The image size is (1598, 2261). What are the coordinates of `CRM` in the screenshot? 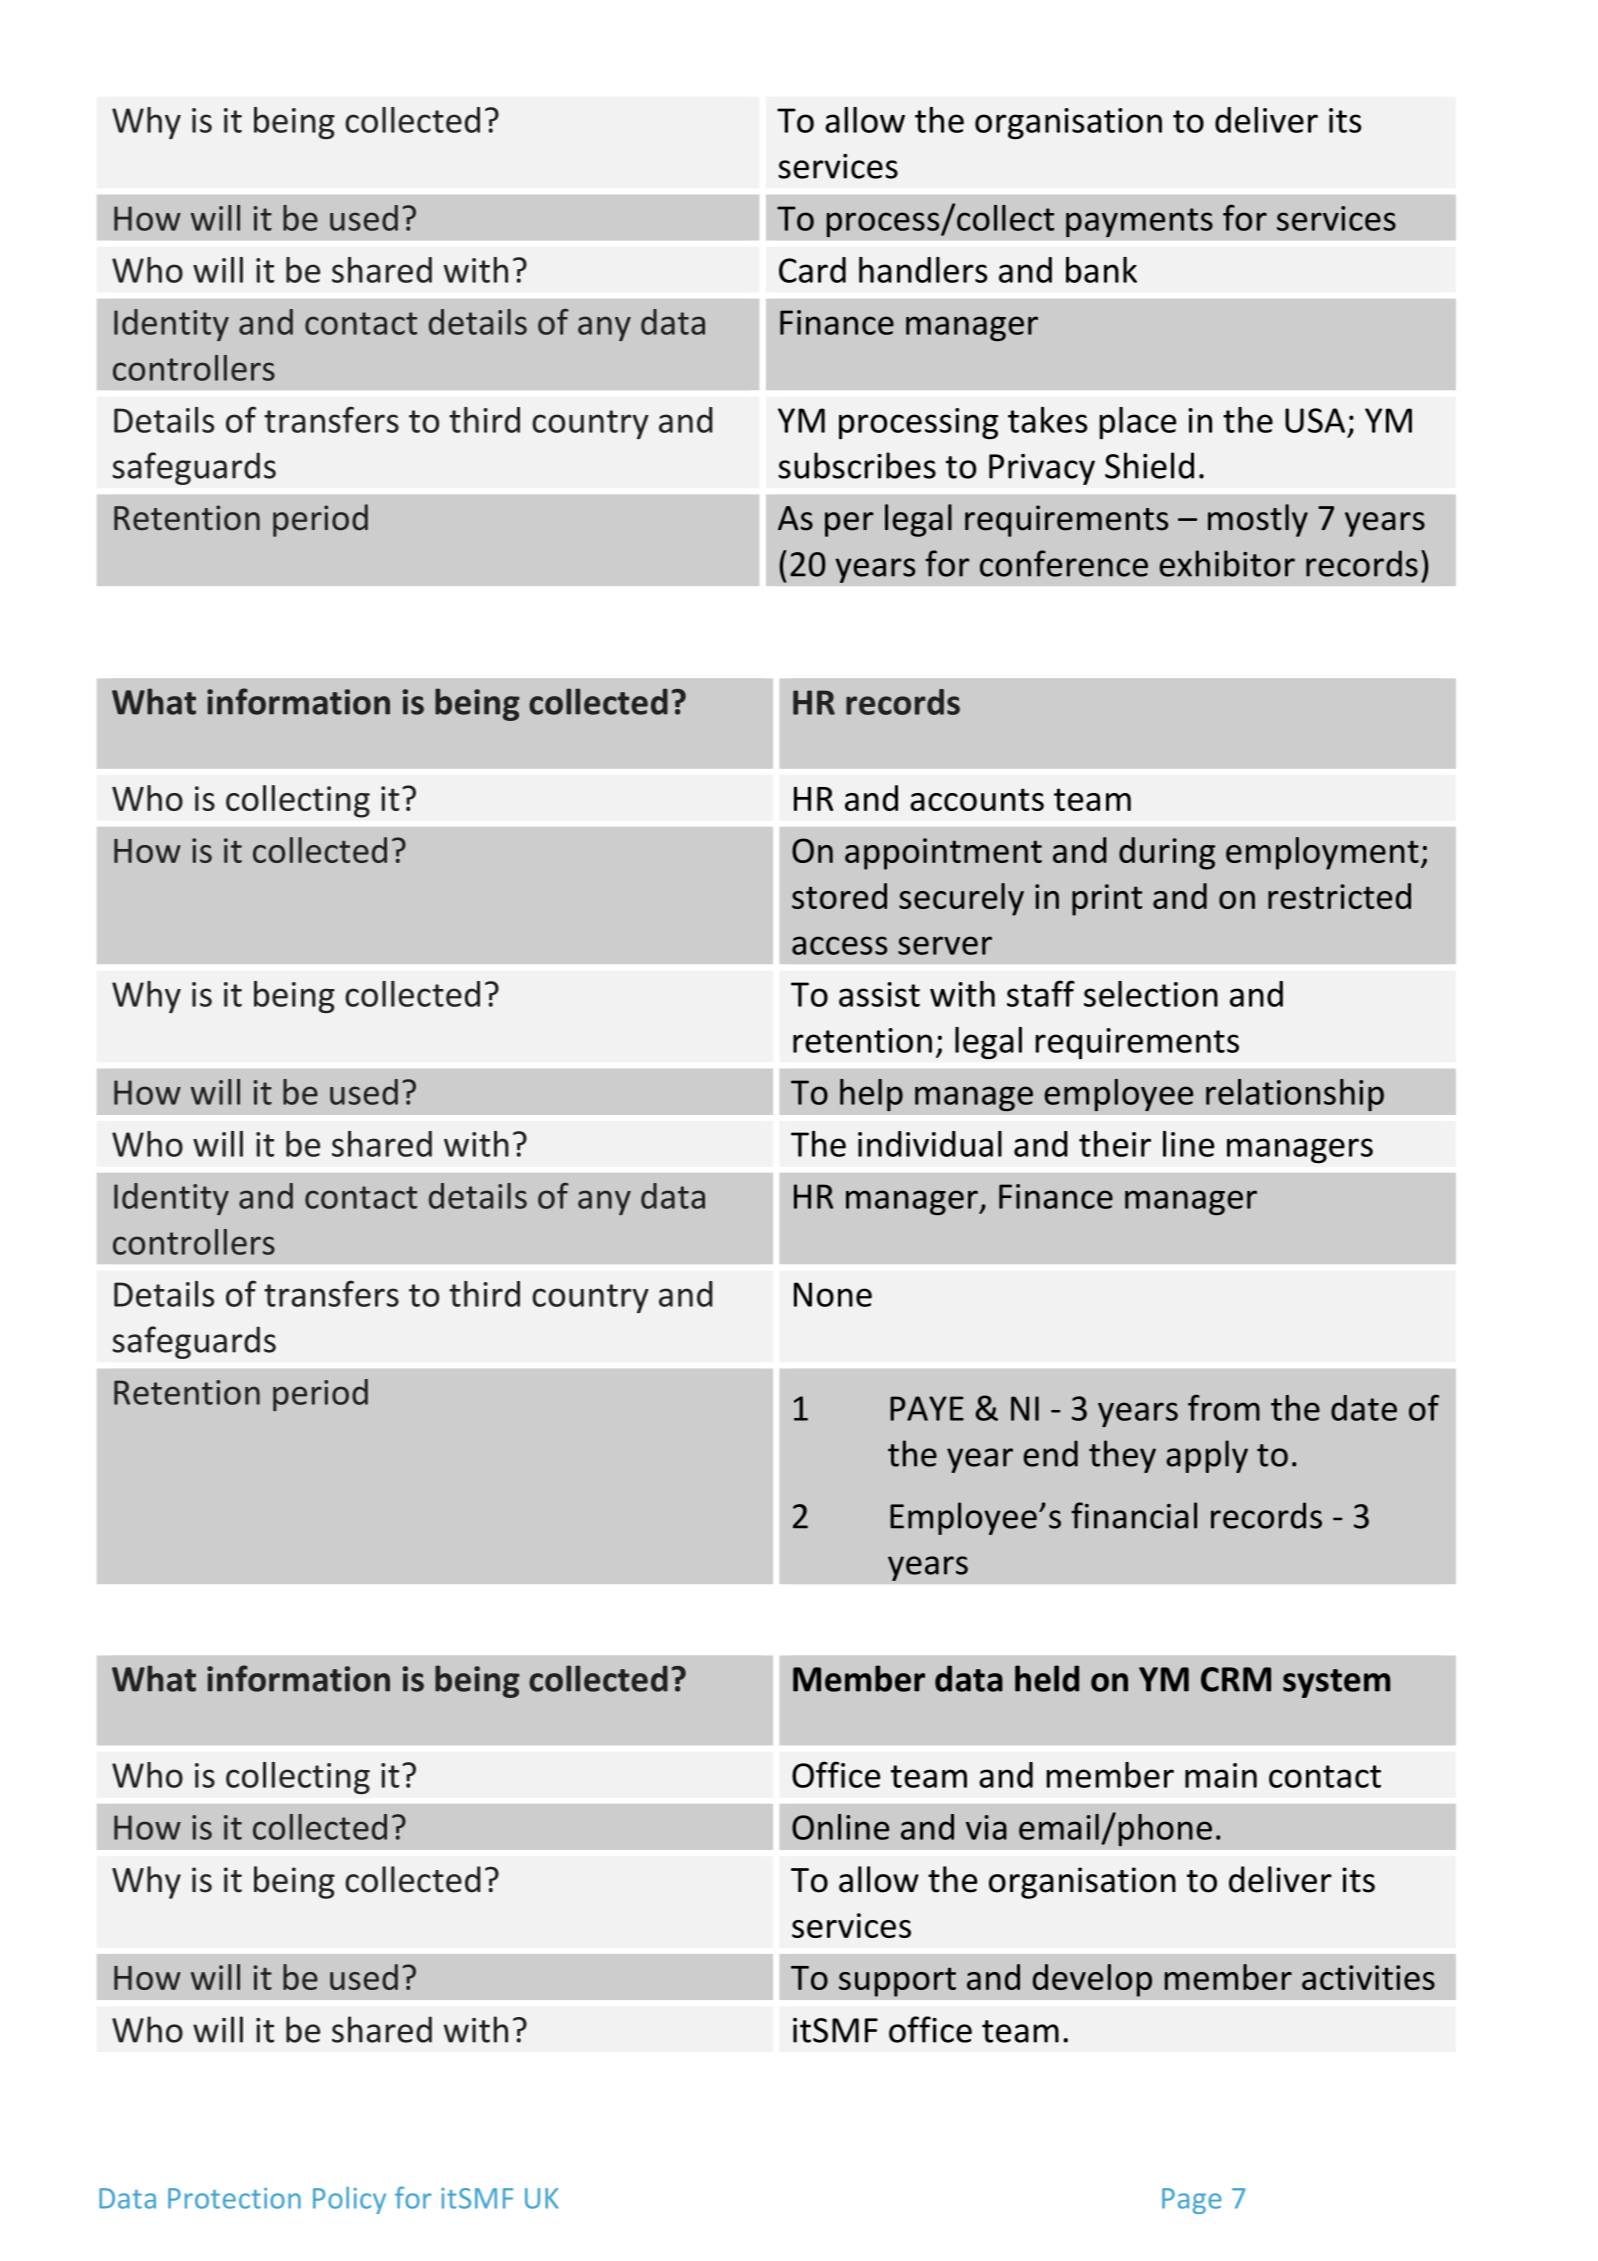 It's located at (1236, 1679).
